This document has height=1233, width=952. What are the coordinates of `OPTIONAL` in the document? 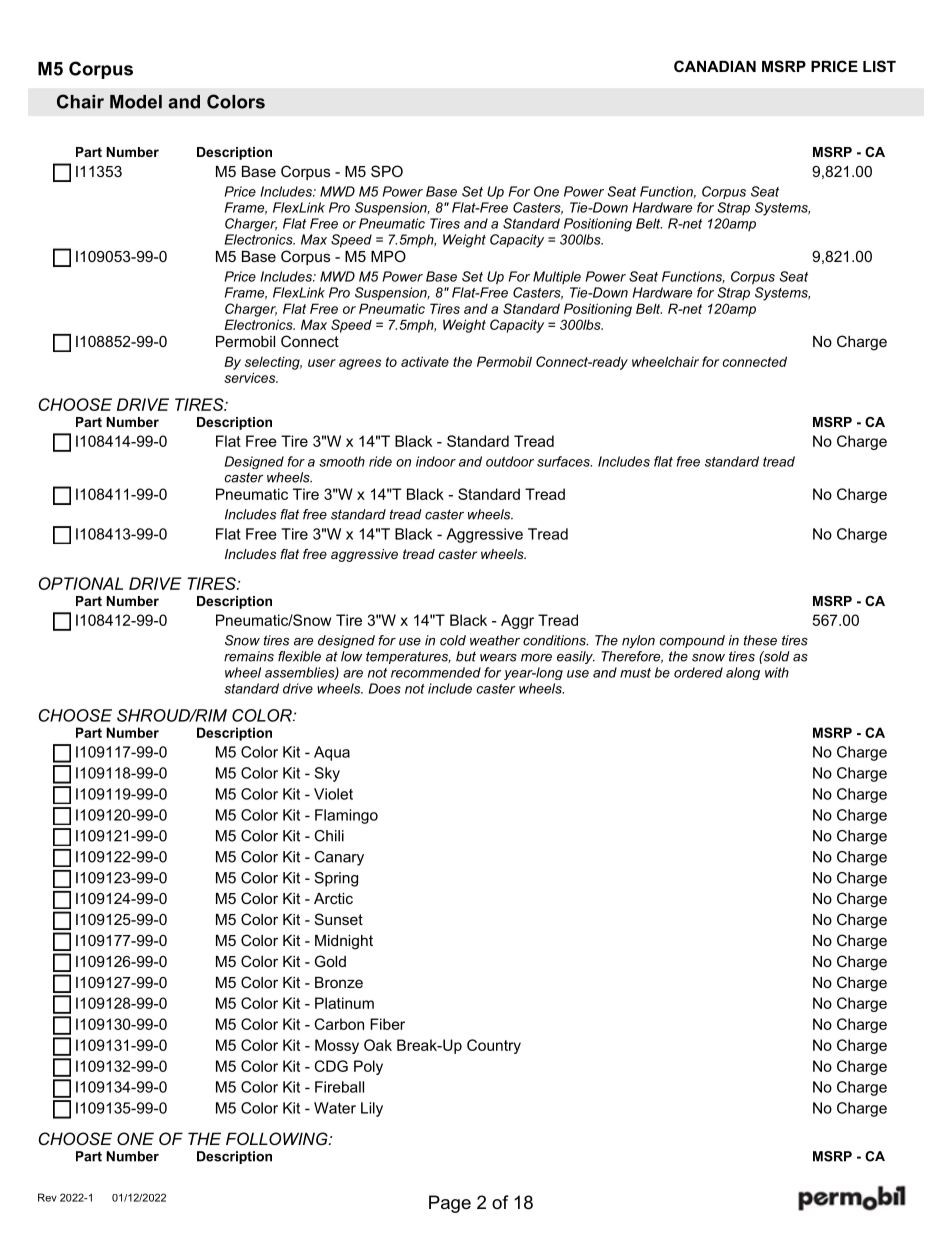 It's located at (81, 583).
